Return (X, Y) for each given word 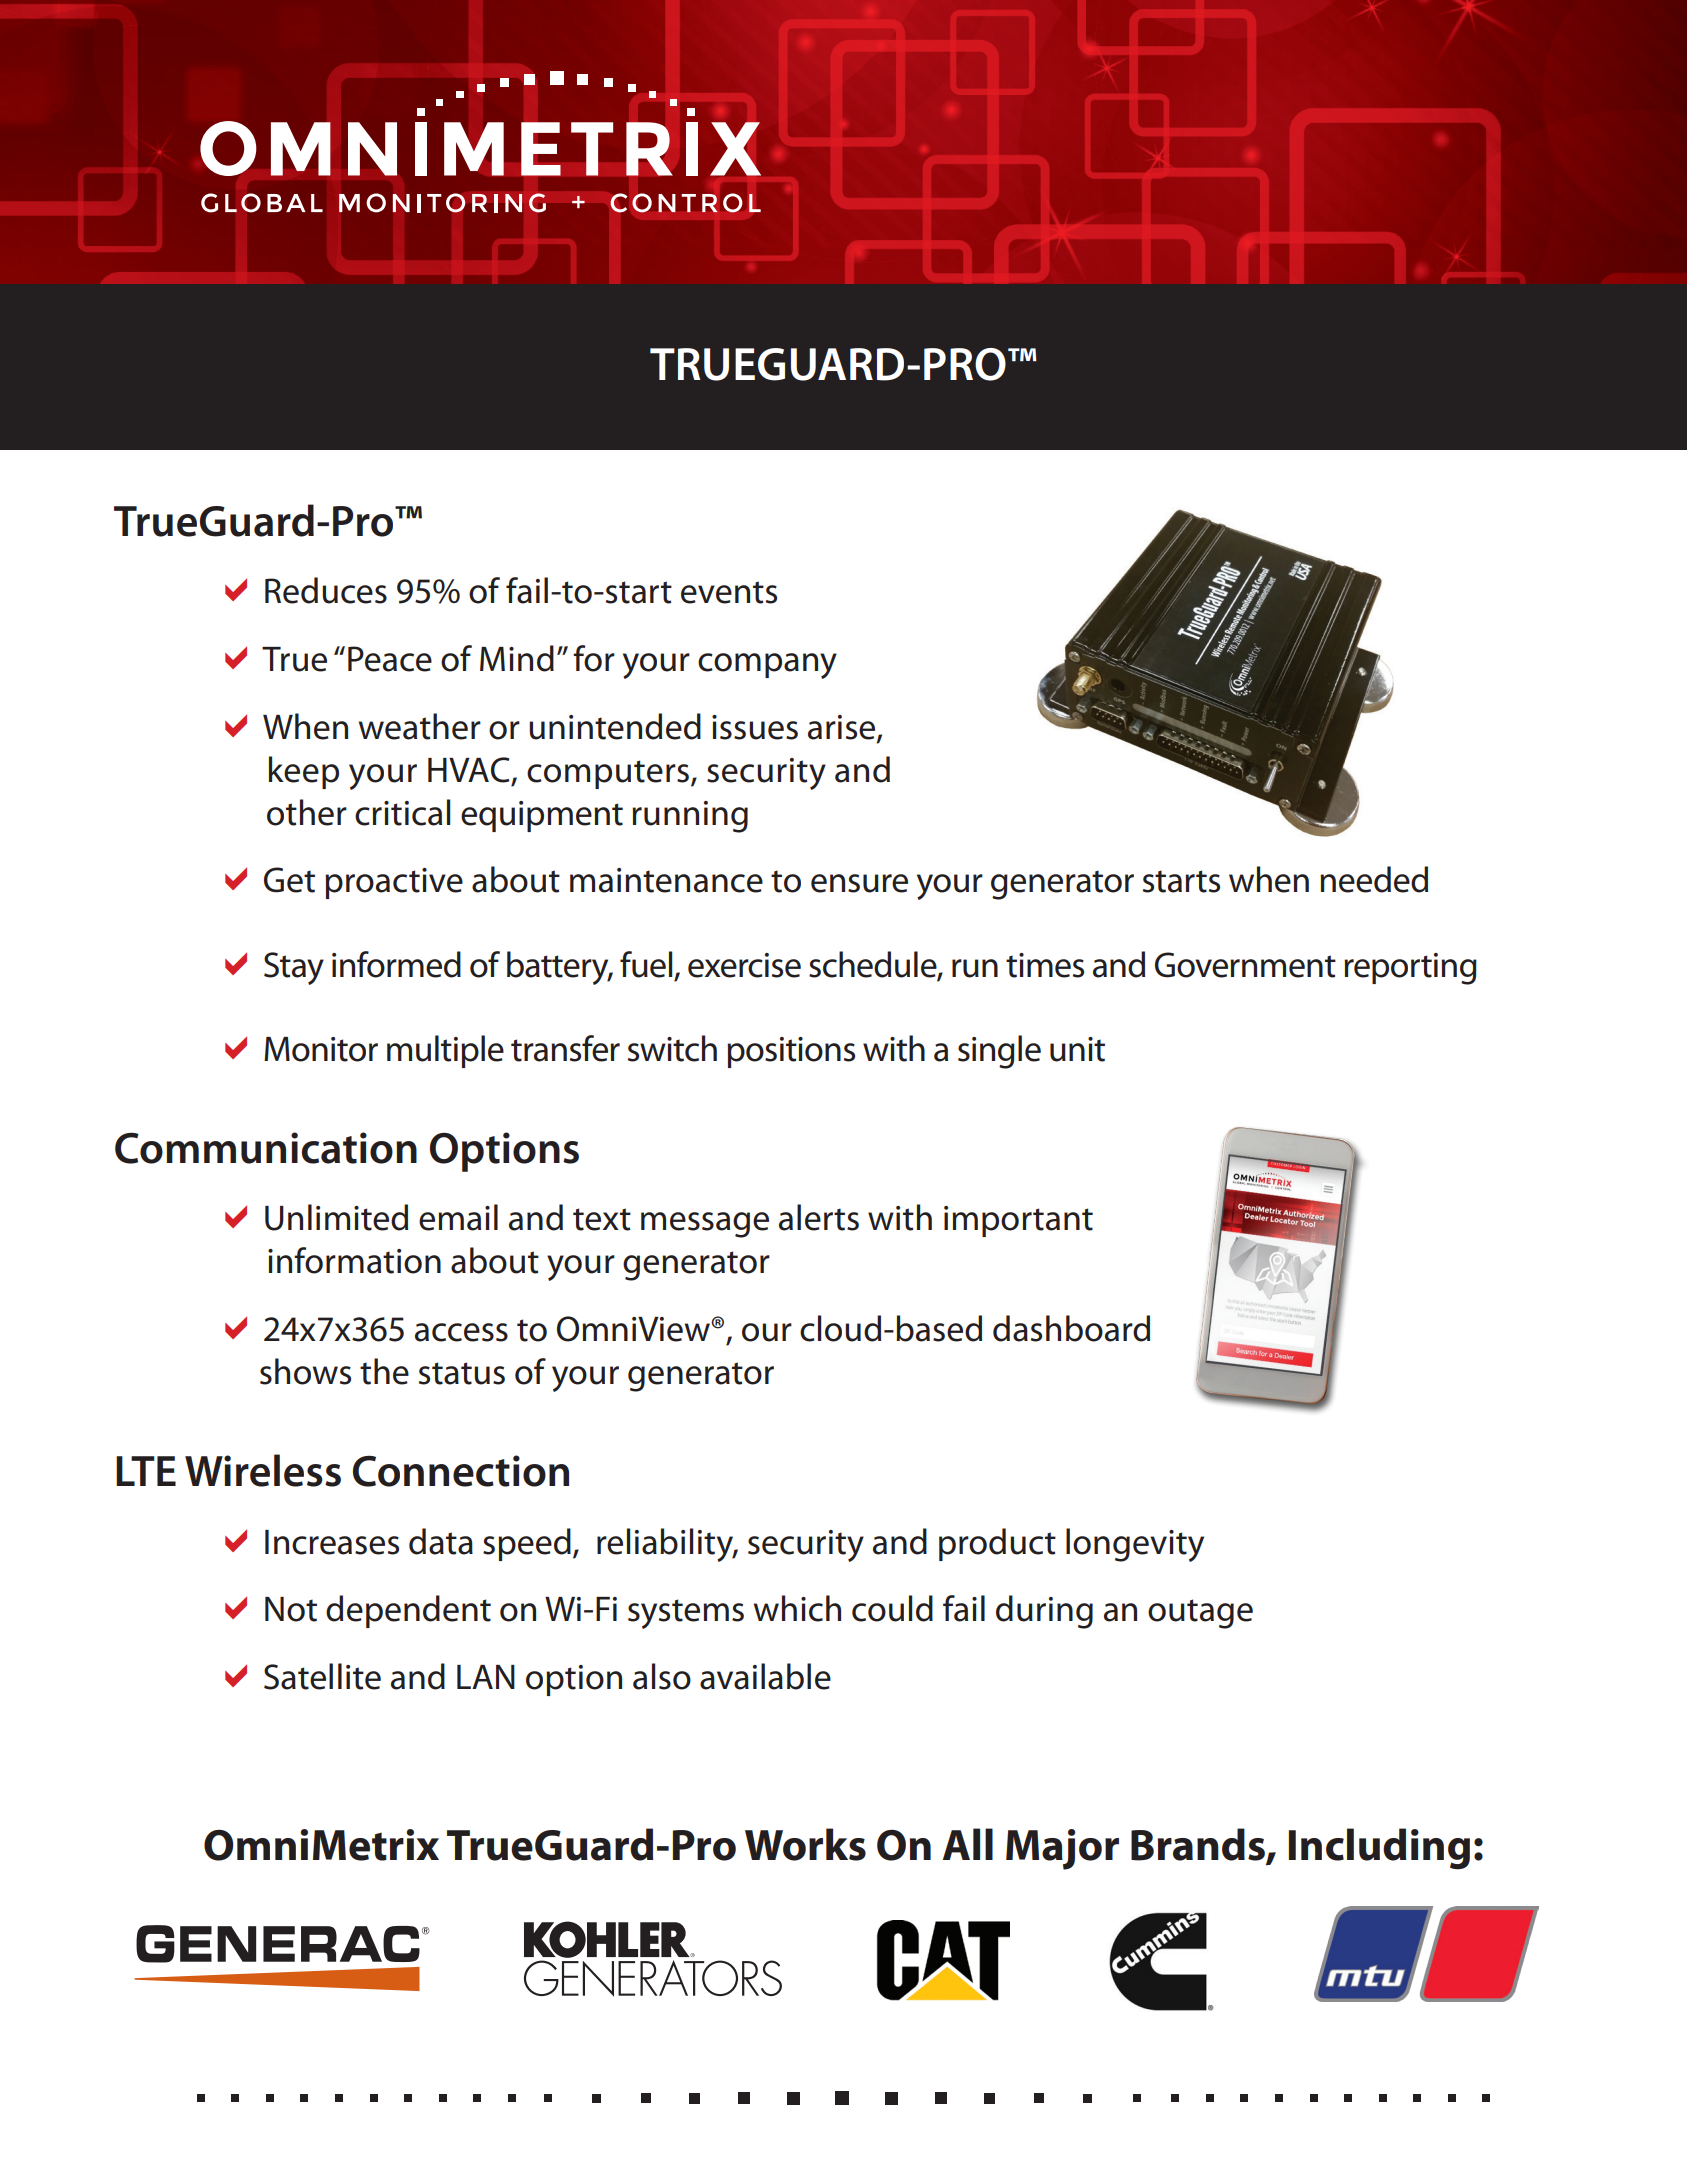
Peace (390, 659)
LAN (486, 1677)
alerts (819, 1217)
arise (843, 728)
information (354, 1260)
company (767, 666)
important (1018, 1221)
